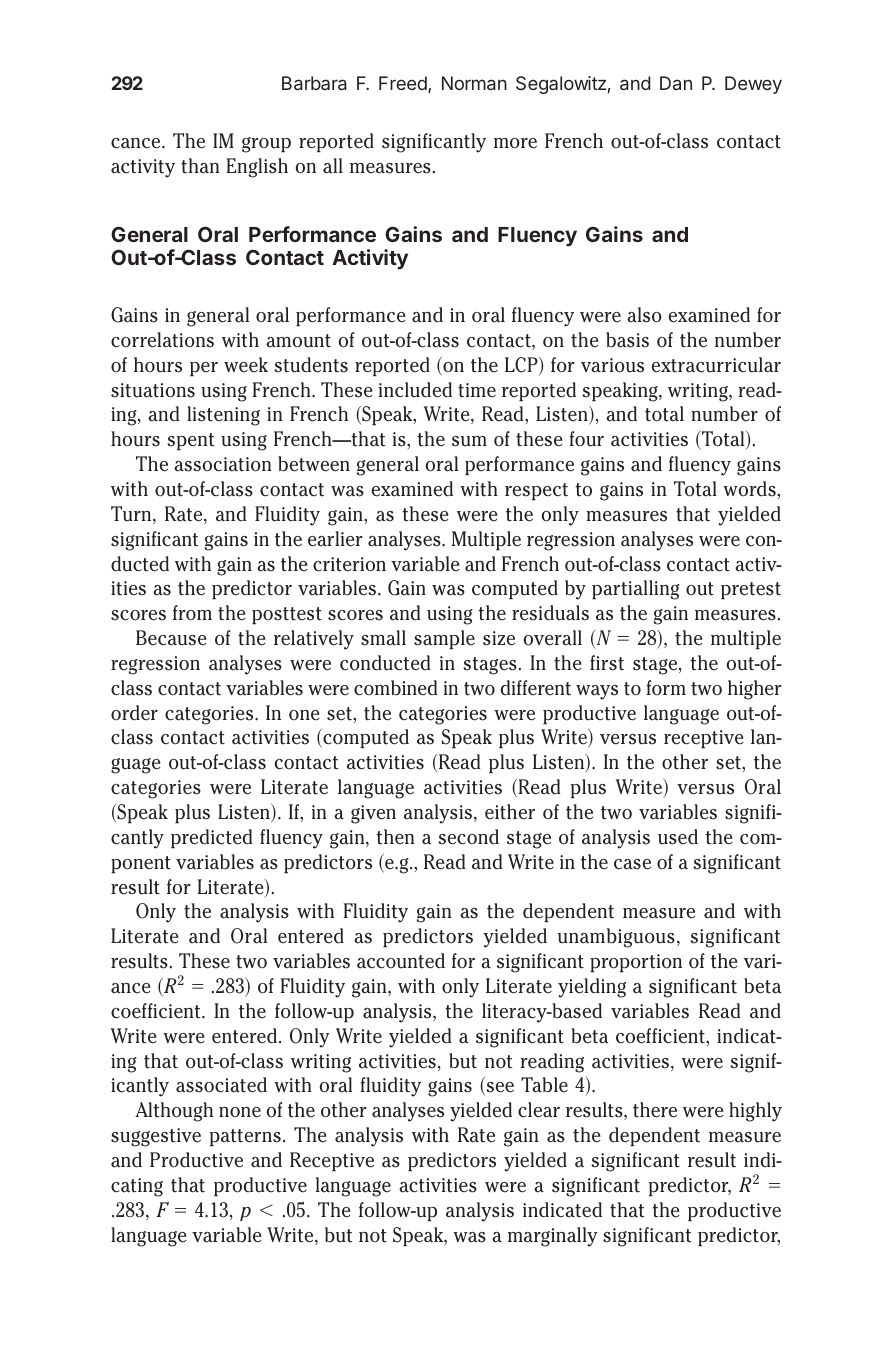  Describe the element at coordinates (223, 464) in the document. I see `association` at that location.
